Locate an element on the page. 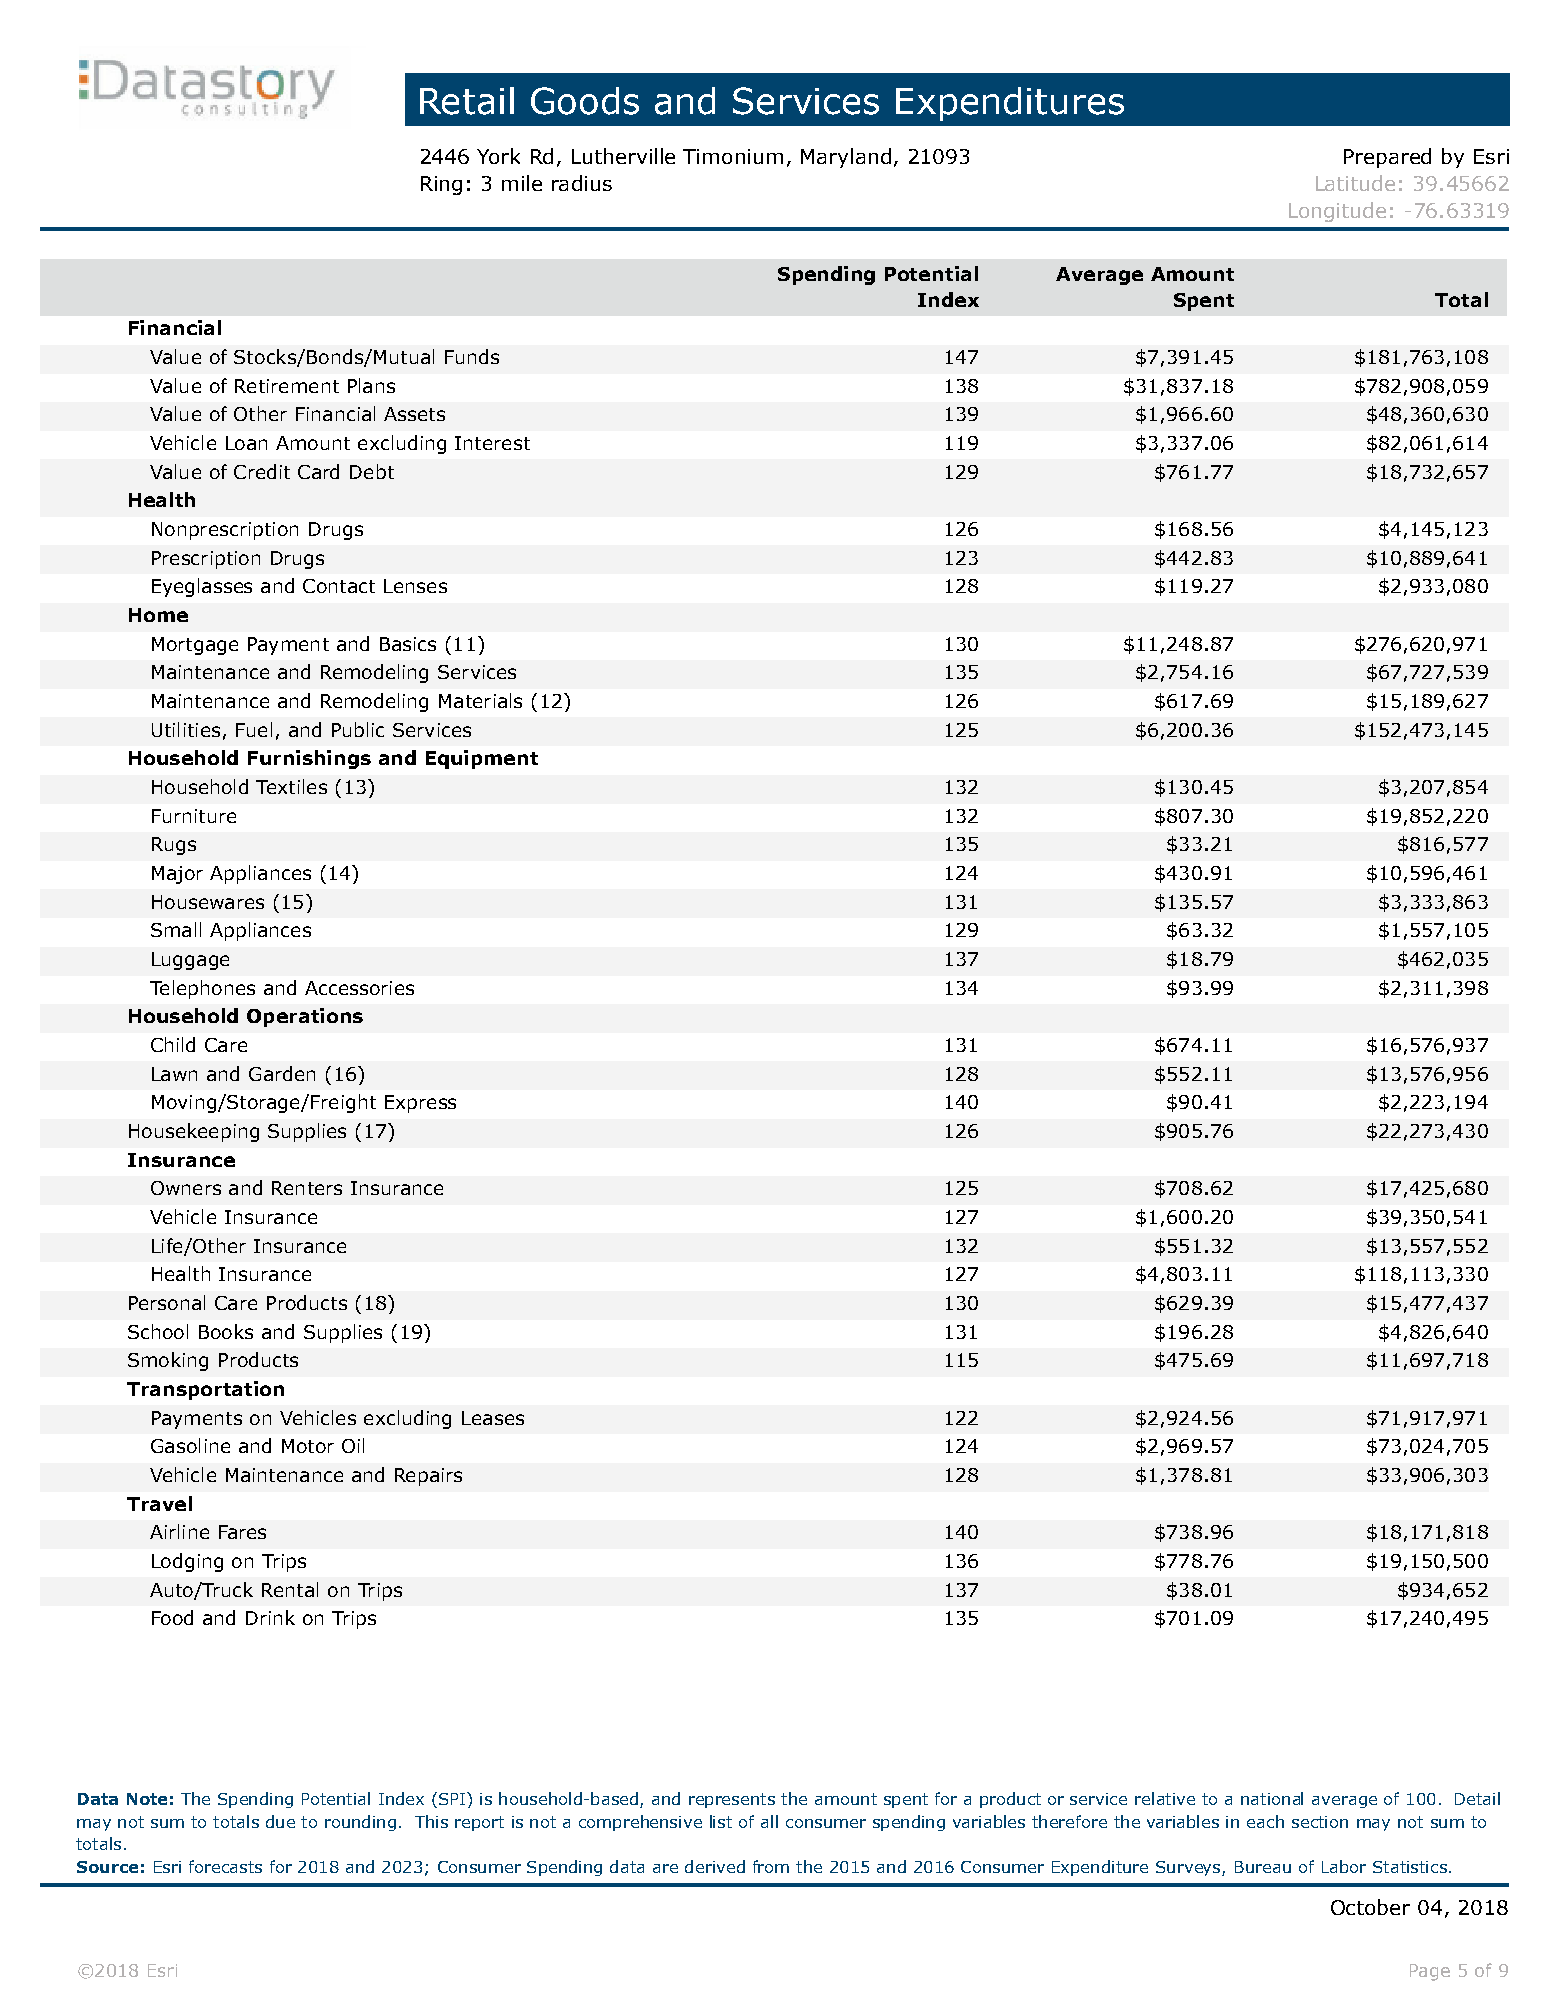 The image size is (1552, 2009). Leases is located at coordinates (493, 1418).
